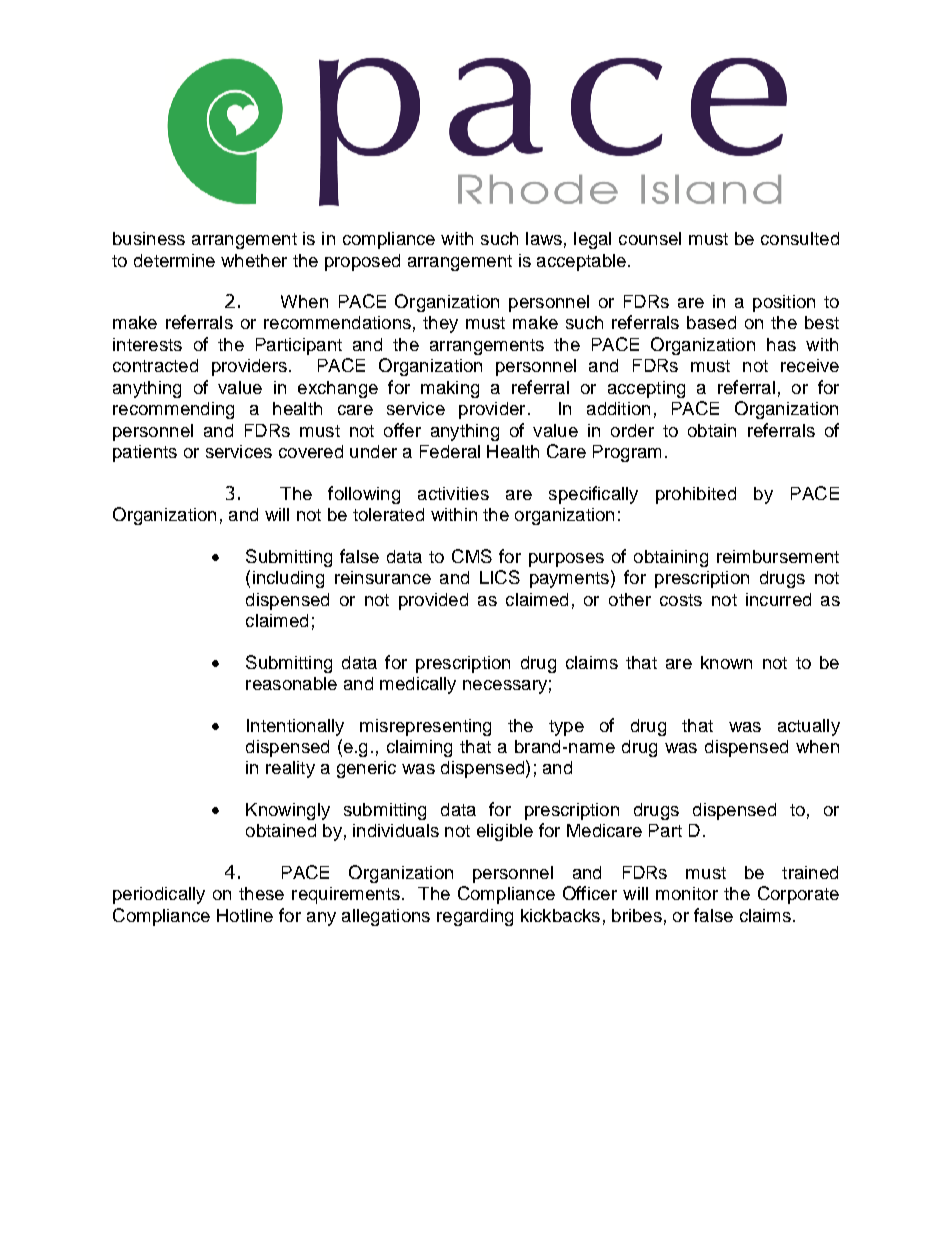  I want to click on consulted, so click(800, 238).
